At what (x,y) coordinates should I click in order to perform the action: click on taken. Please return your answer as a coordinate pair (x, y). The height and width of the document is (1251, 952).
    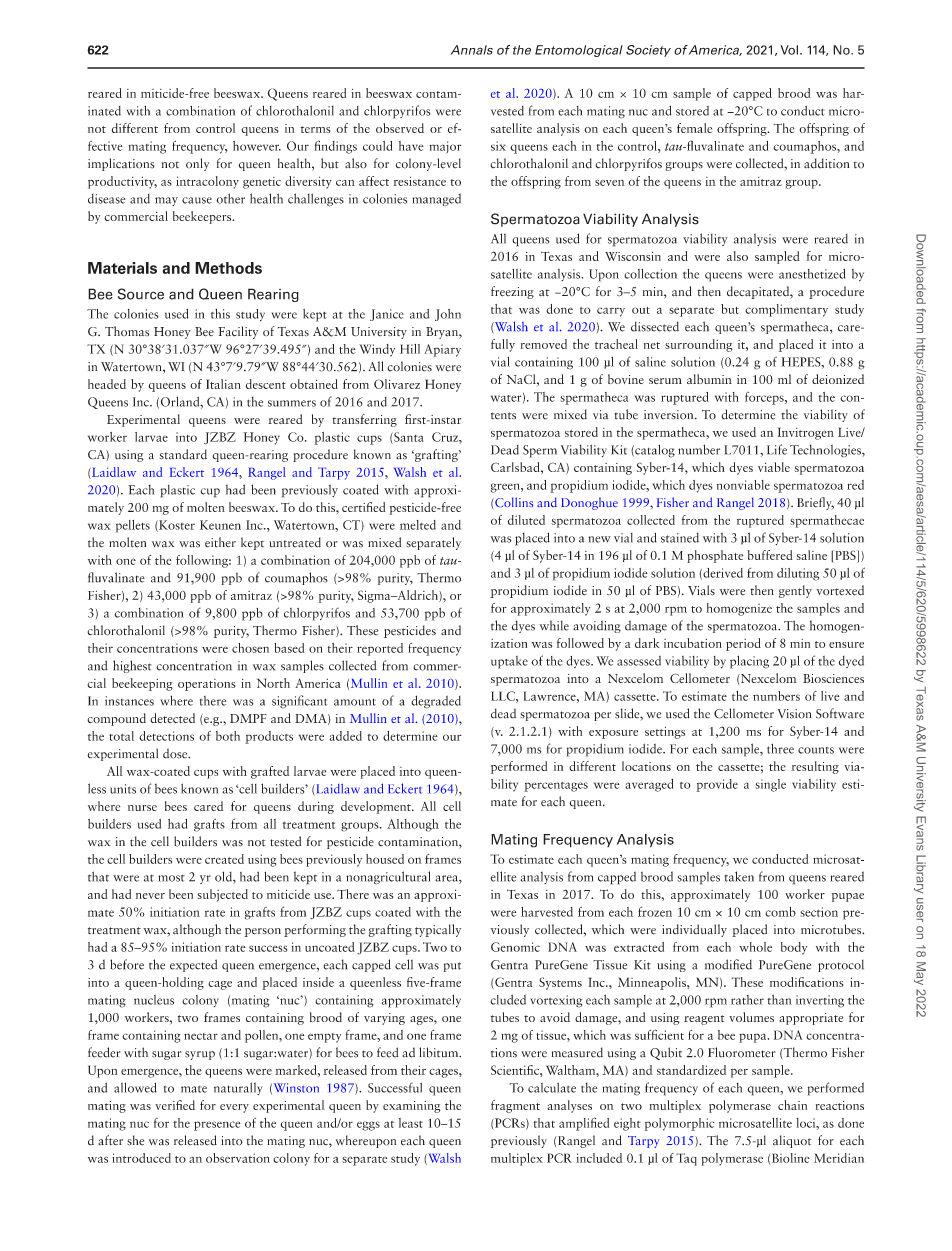
    Looking at the image, I should click on (739, 876).
